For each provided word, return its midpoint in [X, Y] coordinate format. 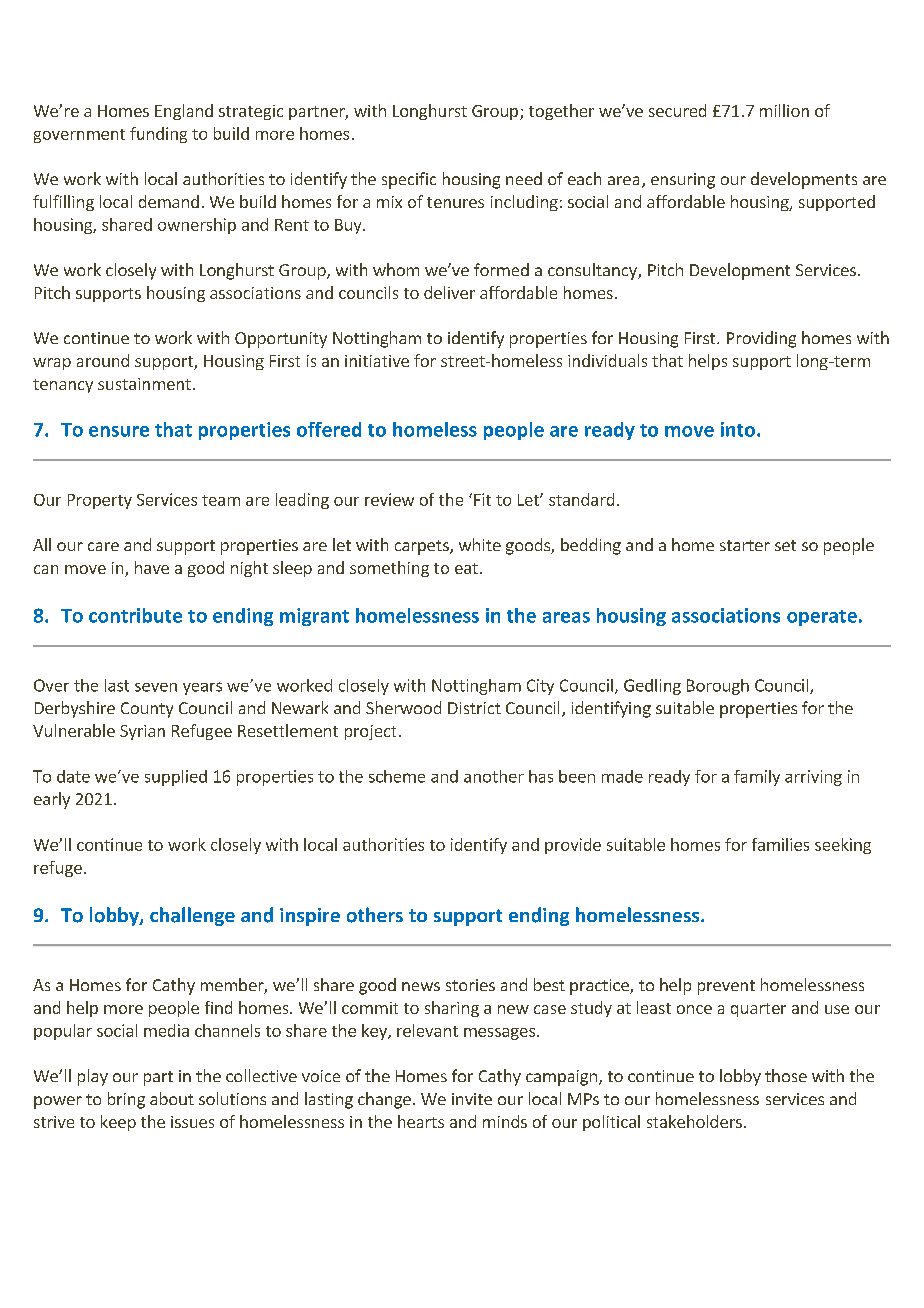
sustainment [144, 384]
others [375, 915]
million [784, 110]
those [786, 1075]
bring [126, 1100]
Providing [761, 339]
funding [158, 135]
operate [822, 618]
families [780, 844]
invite [472, 1099]
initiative [377, 361]
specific [409, 180]
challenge [192, 916]
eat [466, 568]
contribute [135, 615]
